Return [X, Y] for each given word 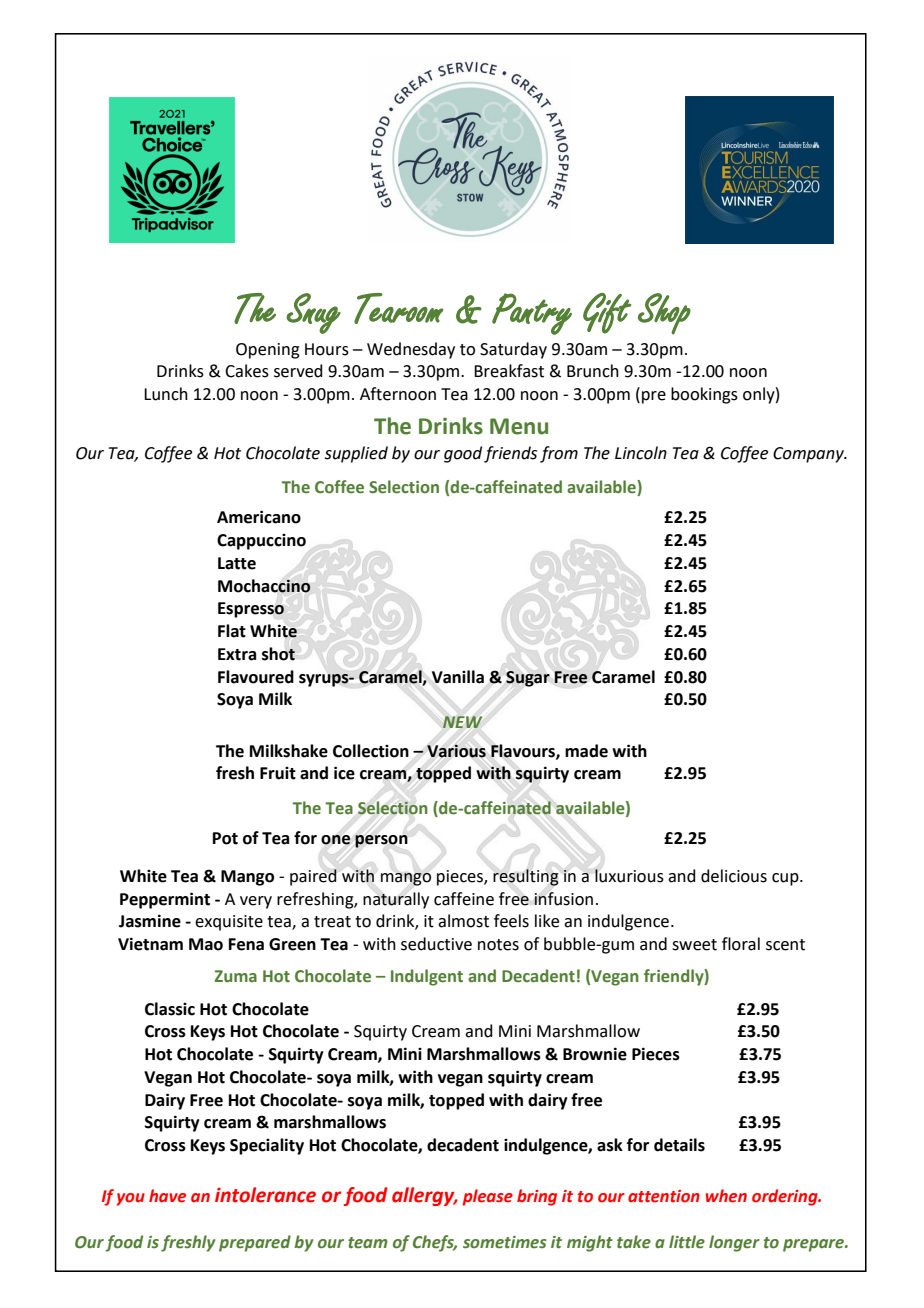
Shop [664, 314]
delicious [734, 876]
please [488, 1197]
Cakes [247, 371]
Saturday [513, 350]
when [726, 1196]
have [167, 1196]
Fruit [278, 773]
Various [456, 751]
